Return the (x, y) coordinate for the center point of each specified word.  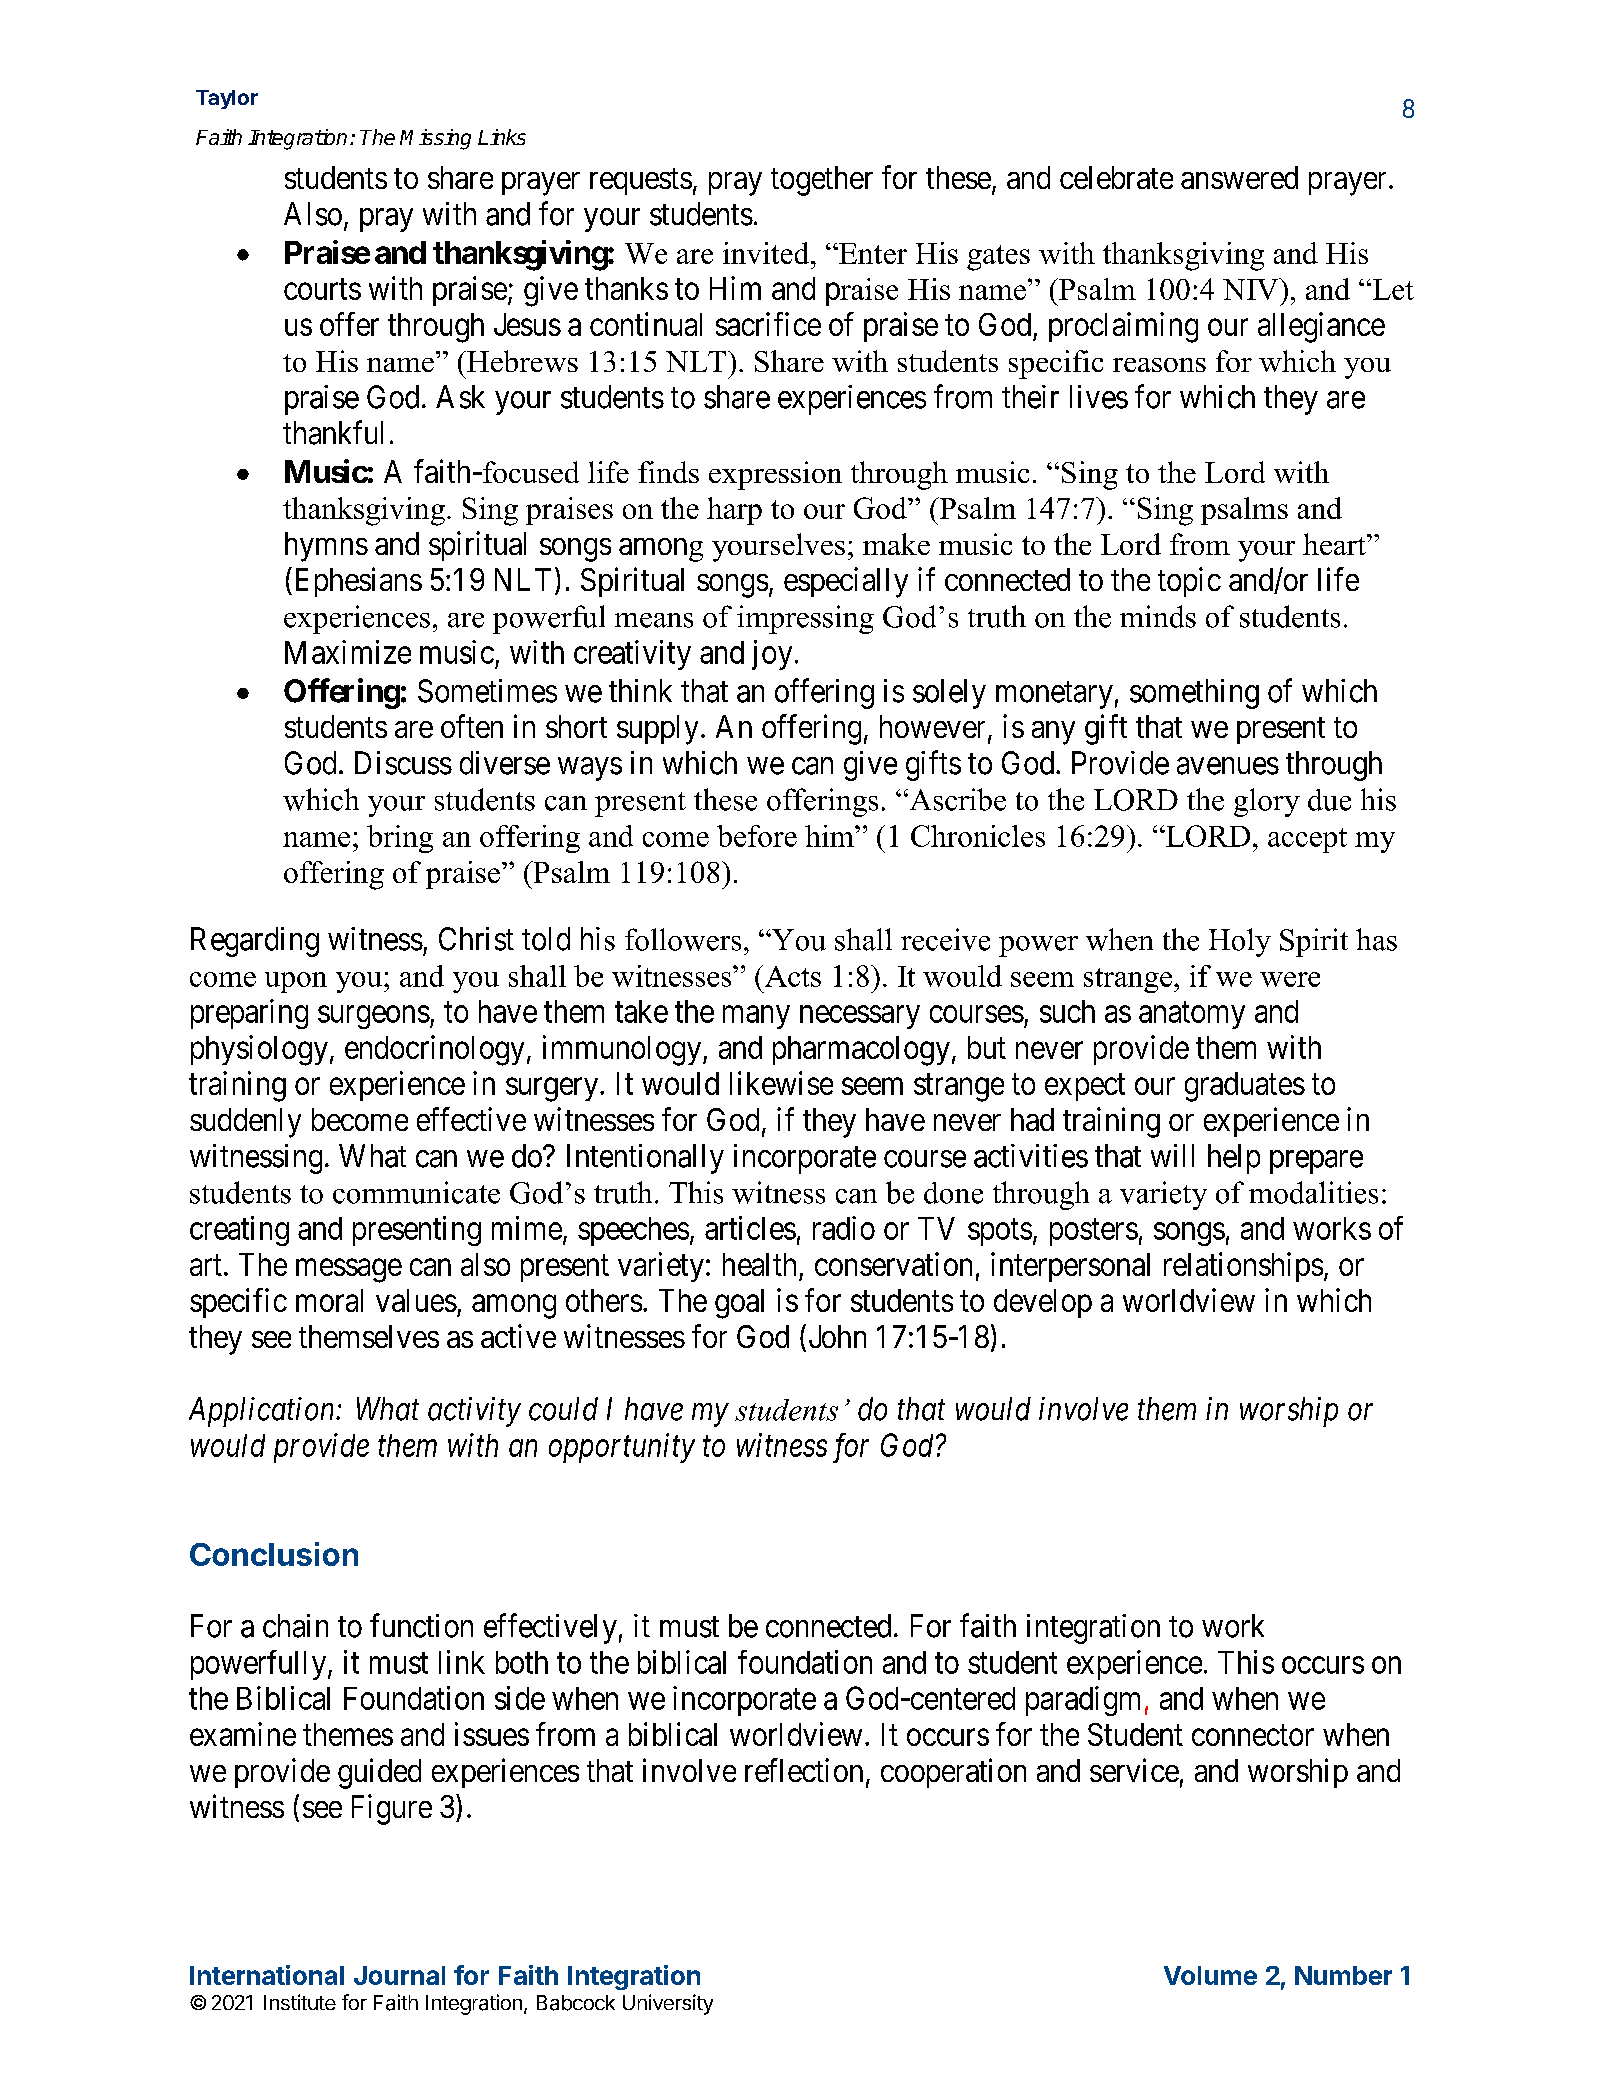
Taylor (227, 99)
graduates (1245, 1087)
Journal (399, 1975)
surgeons (374, 1017)
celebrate (1116, 177)
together (822, 181)
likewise (781, 1083)
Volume (1210, 1975)
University (668, 2004)
